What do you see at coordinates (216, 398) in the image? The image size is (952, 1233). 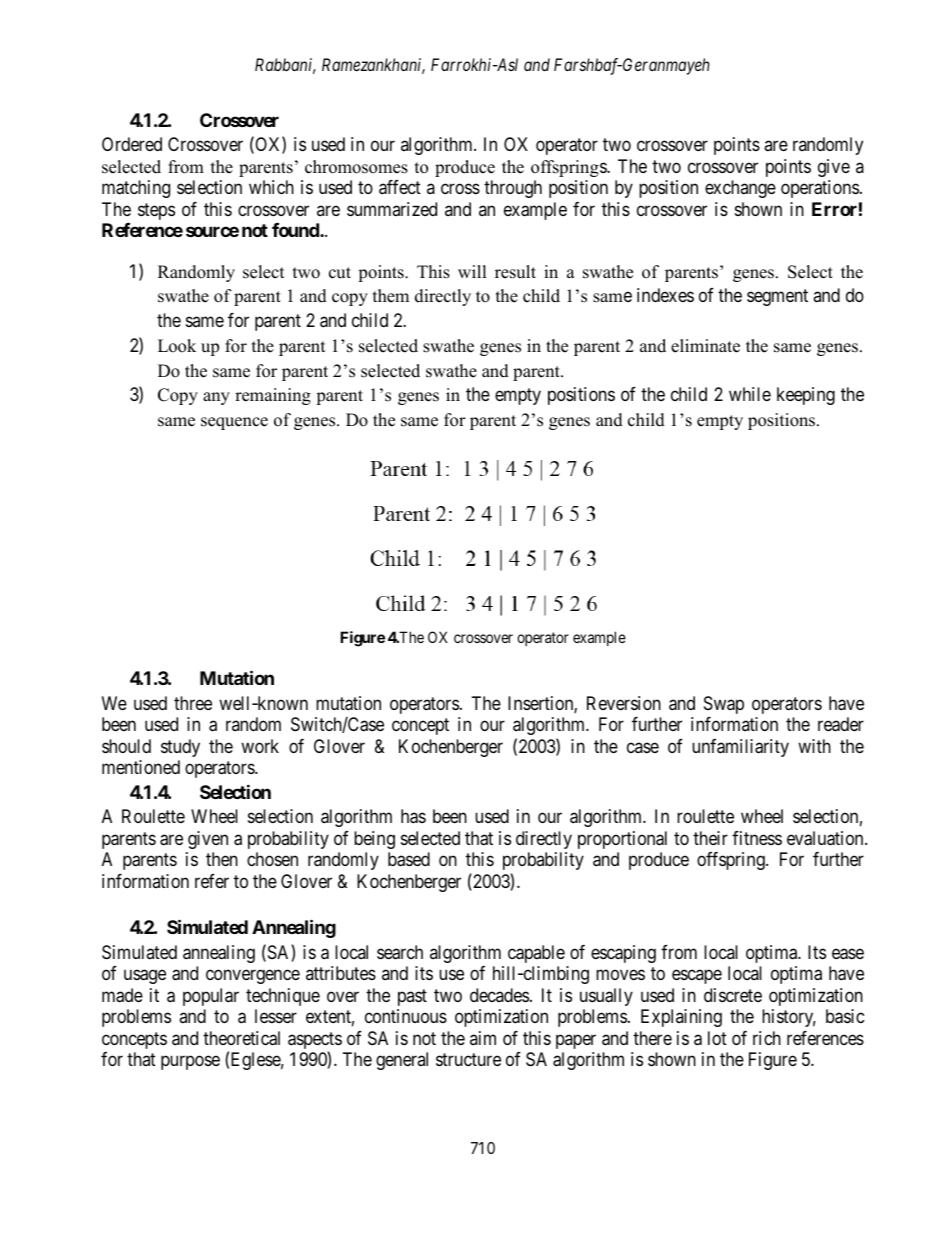 I see `any` at bounding box center [216, 398].
